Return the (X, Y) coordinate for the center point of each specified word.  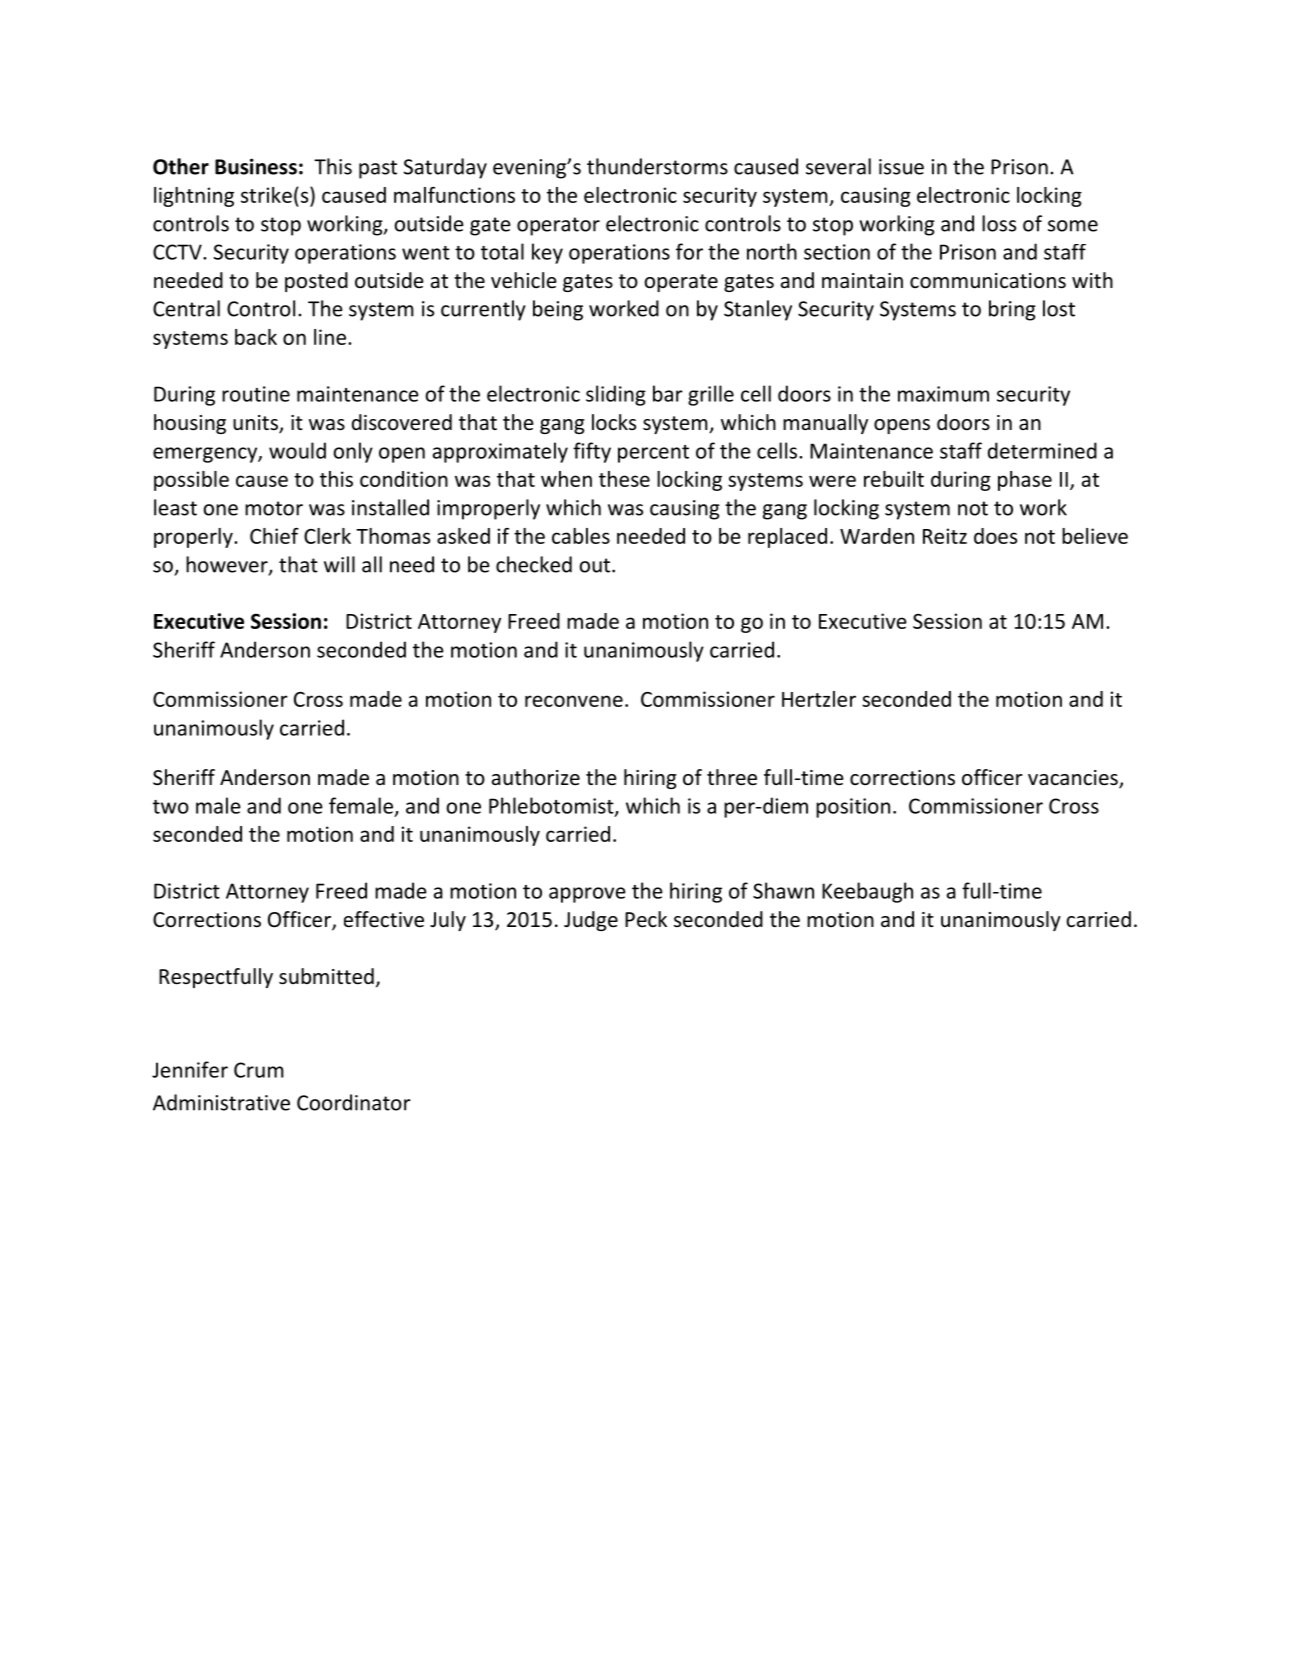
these (624, 479)
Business (256, 166)
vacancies (1074, 779)
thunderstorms (657, 166)
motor (274, 508)
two (171, 807)
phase (1025, 481)
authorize (536, 777)
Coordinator (354, 1102)
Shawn (783, 890)
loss (999, 223)
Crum (259, 1070)
